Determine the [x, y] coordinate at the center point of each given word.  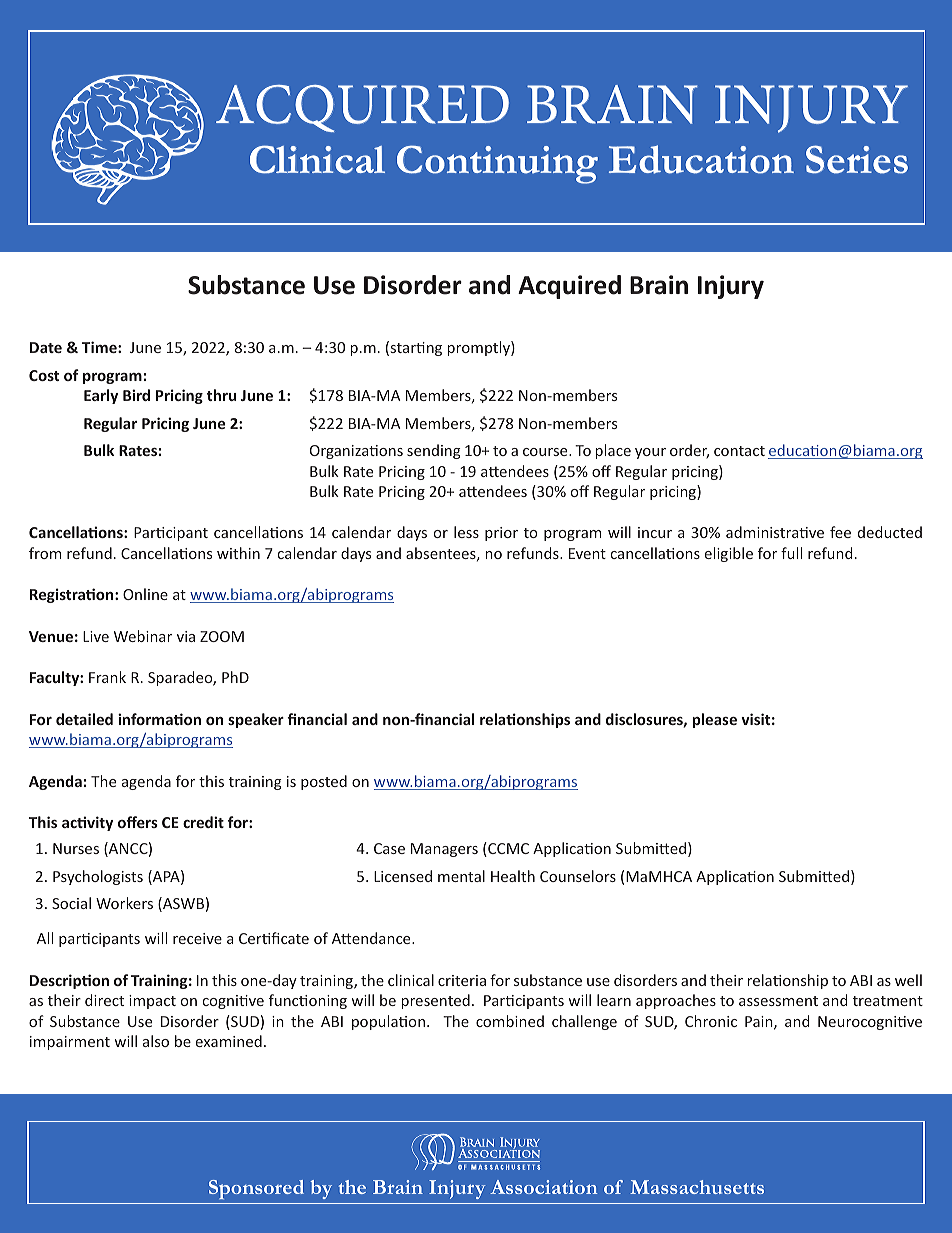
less [466, 532]
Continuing [497, 164]
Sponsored [256, 1189]
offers [138, 822]
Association [543, 1187]
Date [46, 347]
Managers [444, 850]
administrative [775, 532]
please [715, 720]
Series [857, 159]
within [238, 553]
